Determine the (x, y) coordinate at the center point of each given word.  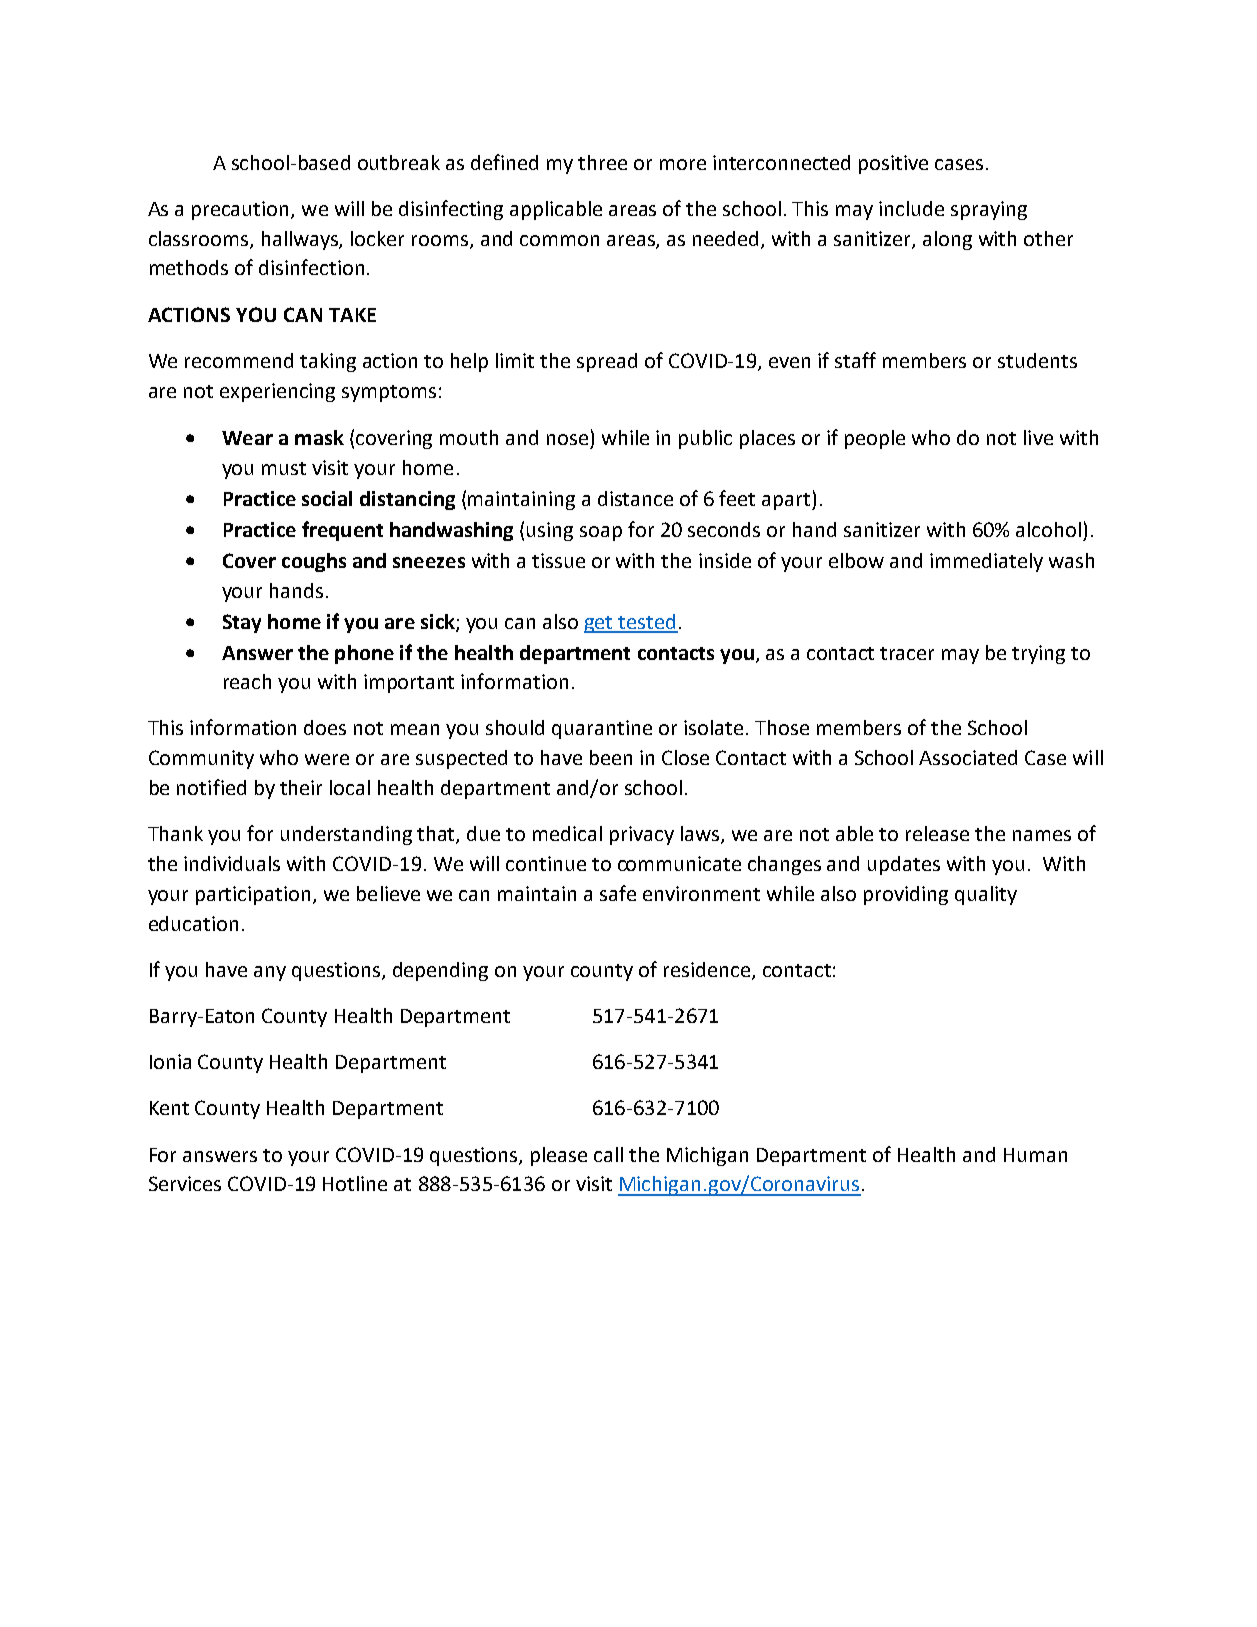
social (327, 498)
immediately (986, 562)
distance (635, 498)
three (602, 162)
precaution (240, 210)
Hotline (355, 1183)
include (911, 208)
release (937, 833)
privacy (642, 835)
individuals (232, 863)
